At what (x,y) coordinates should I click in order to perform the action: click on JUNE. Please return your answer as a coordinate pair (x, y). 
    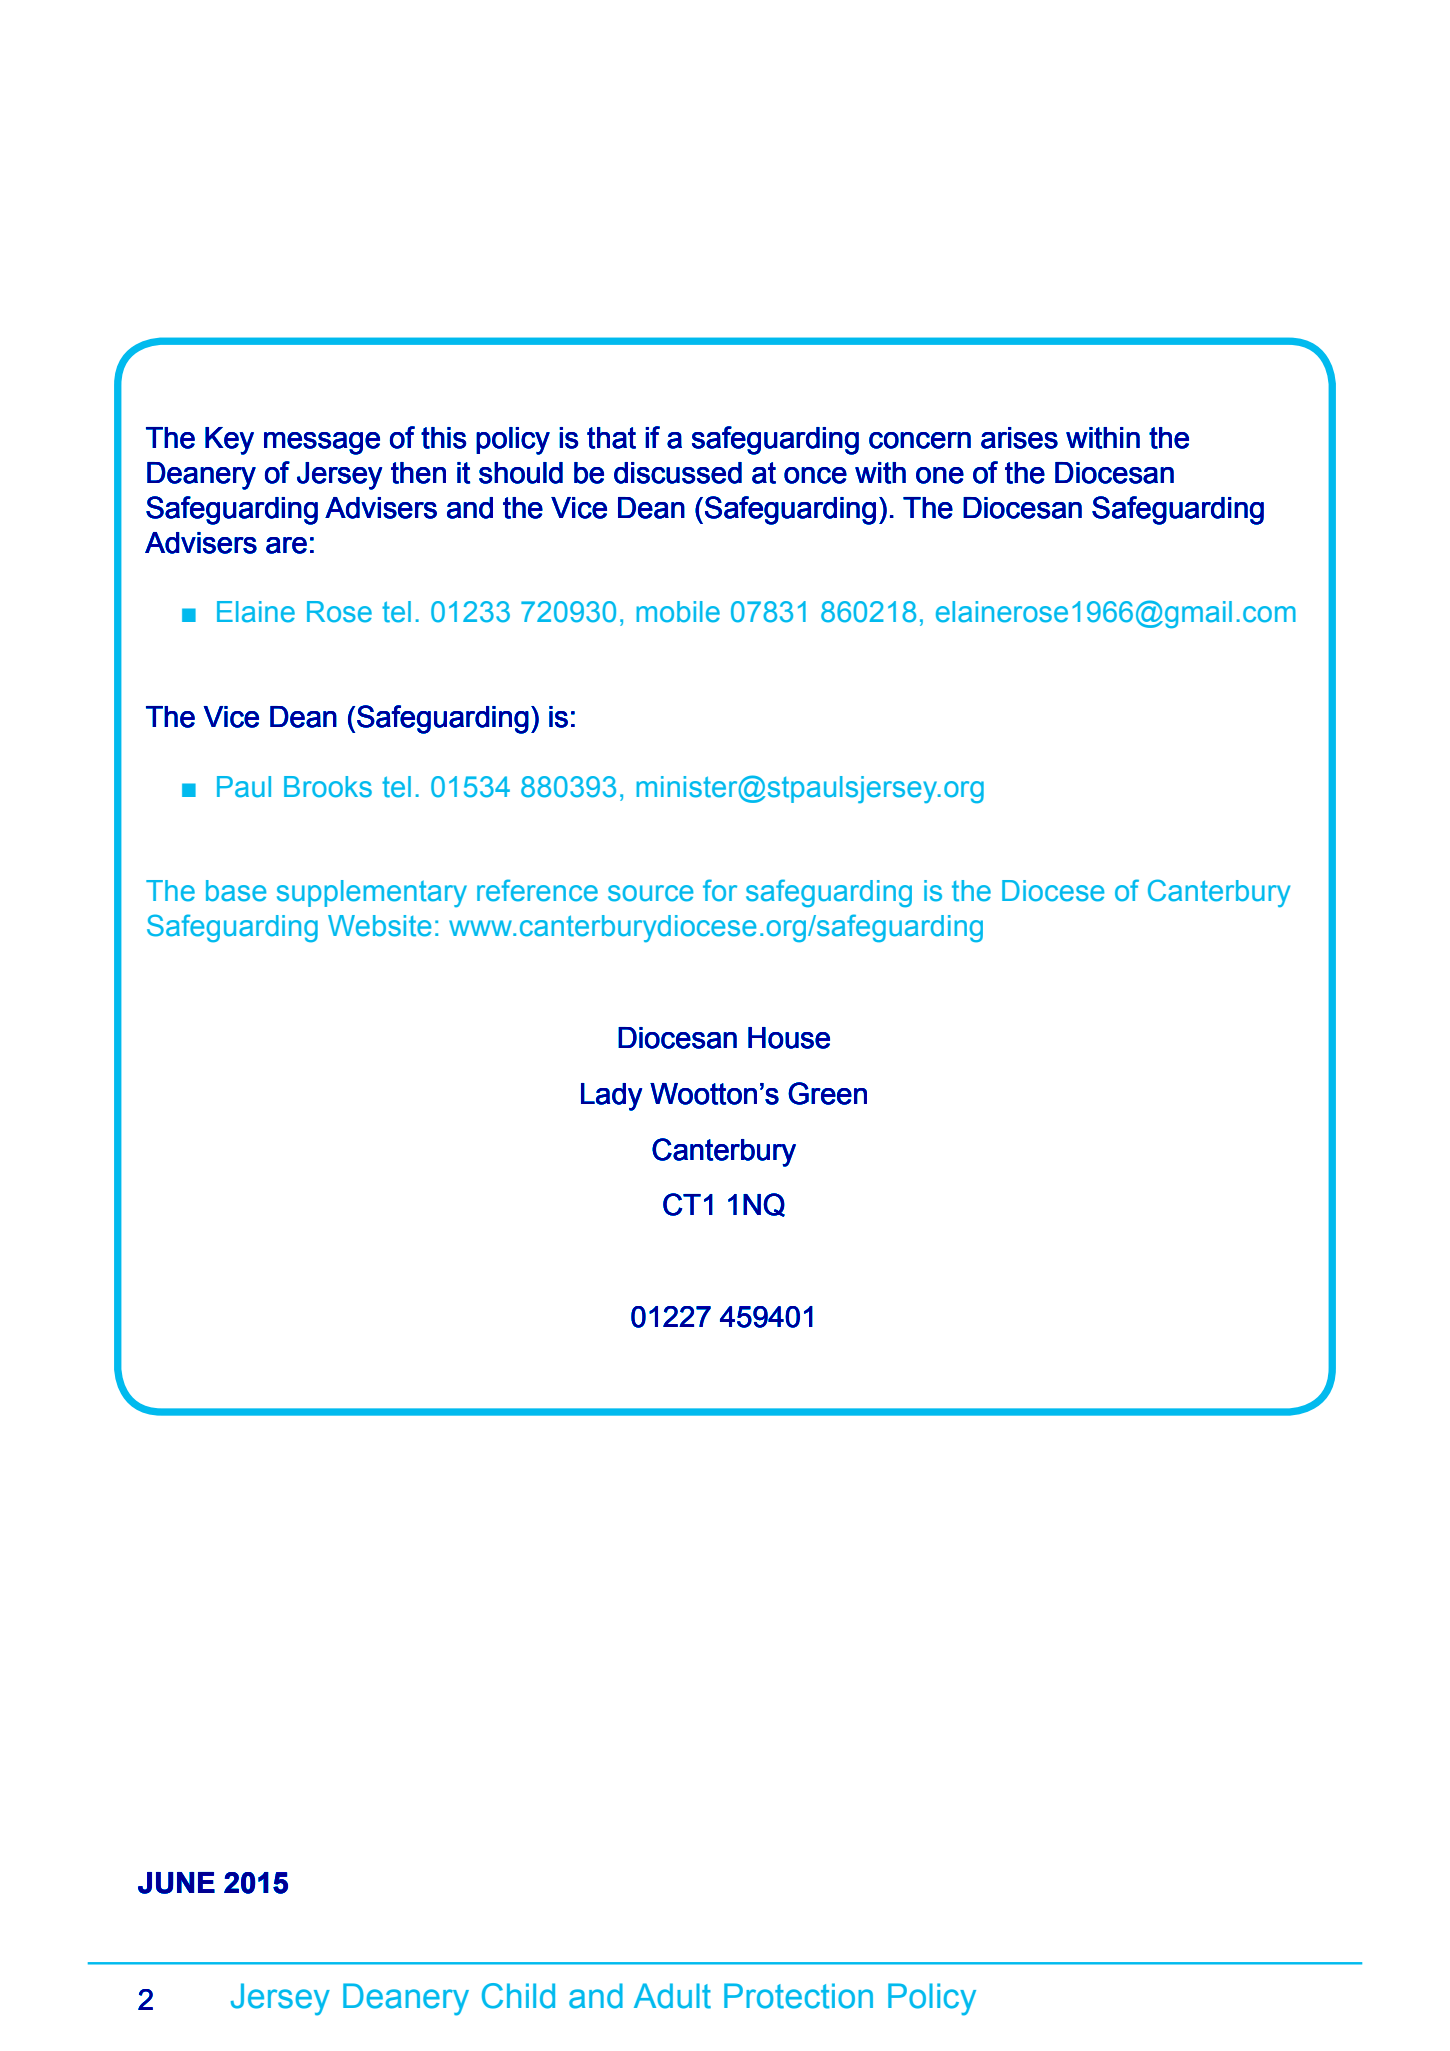
    Looking at the image, I should click on (176, 1883).
